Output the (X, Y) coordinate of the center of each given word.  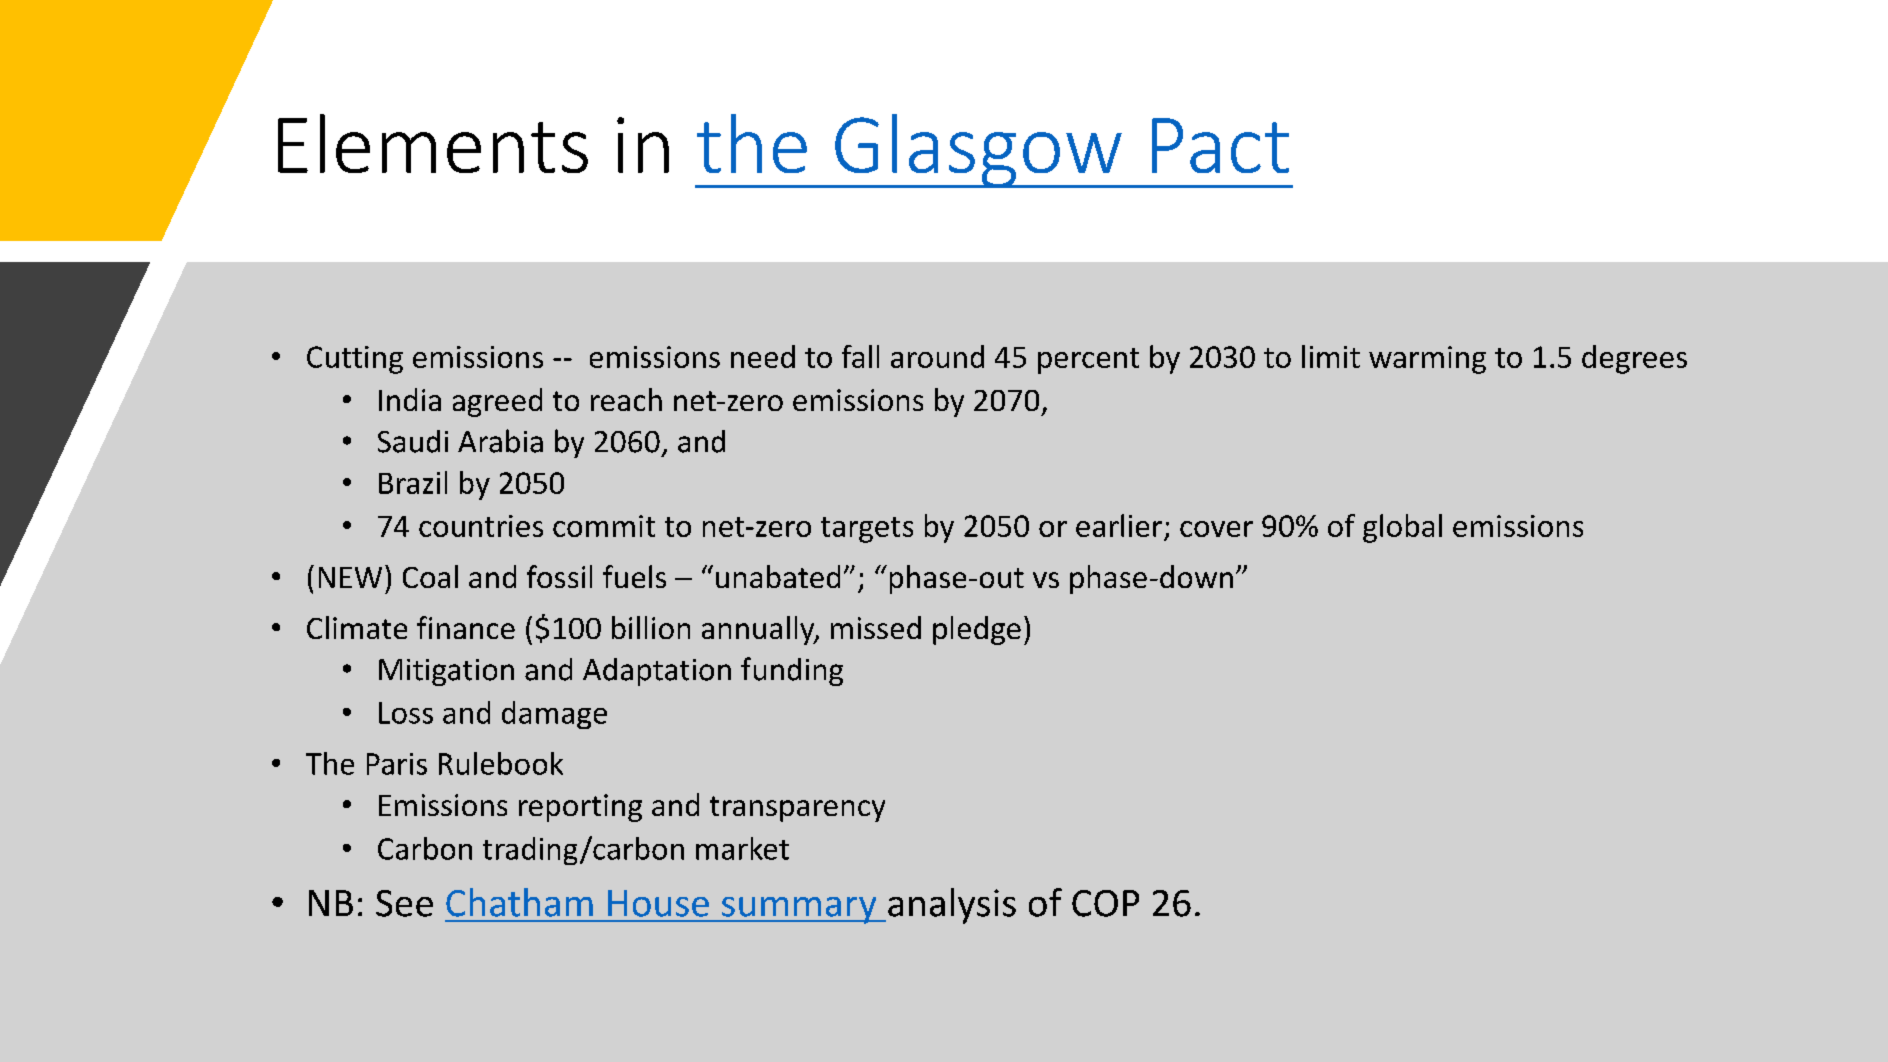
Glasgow (978, 151)
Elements (433, 143)
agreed (497, 402)
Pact (1220, 145)
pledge (977, 630)
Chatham (519, 902)
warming (1427, 360)
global (1402, 528)
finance (466, 627)
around (937, 356)
